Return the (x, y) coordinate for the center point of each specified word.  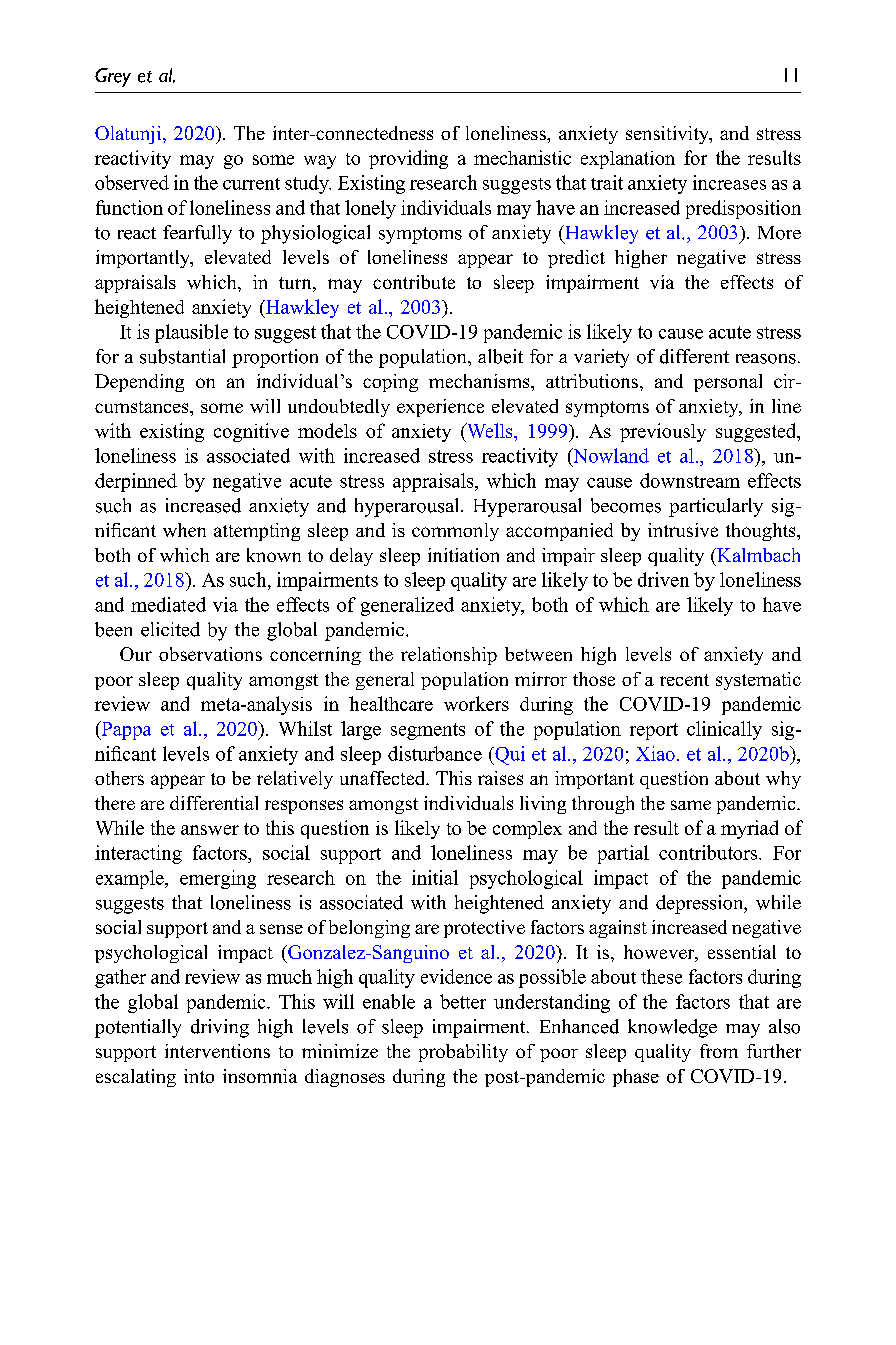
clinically (724, 730)
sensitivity (668, 135)
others (119, 778)
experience (440, 408)
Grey (113, 77)
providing (408, 159)
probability (463, 1053)
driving (220, 1028)
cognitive (251, 432)
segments (428, 731)
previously (663, 432)
